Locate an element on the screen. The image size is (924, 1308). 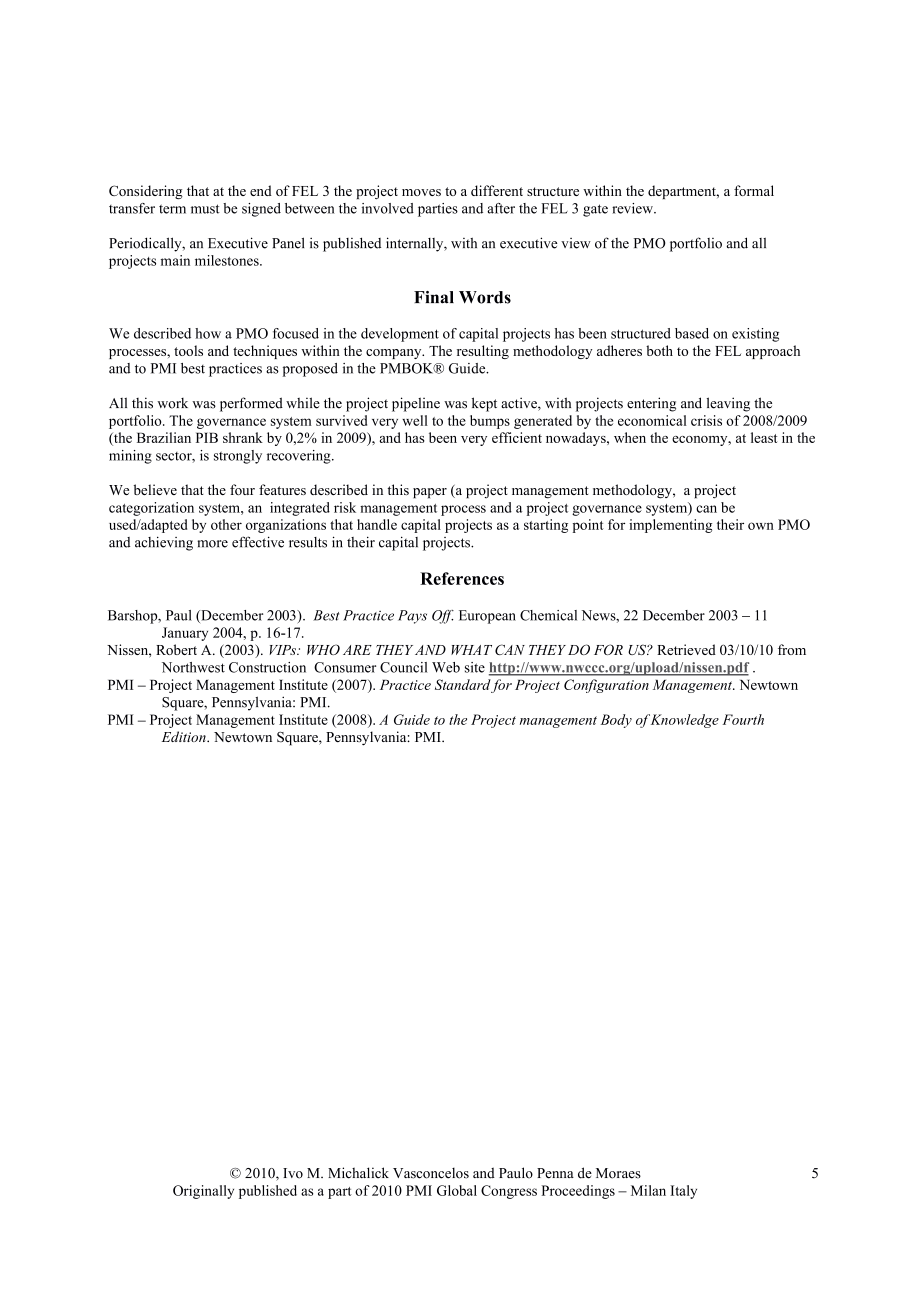
formal is located at coordinates (754, 190).
